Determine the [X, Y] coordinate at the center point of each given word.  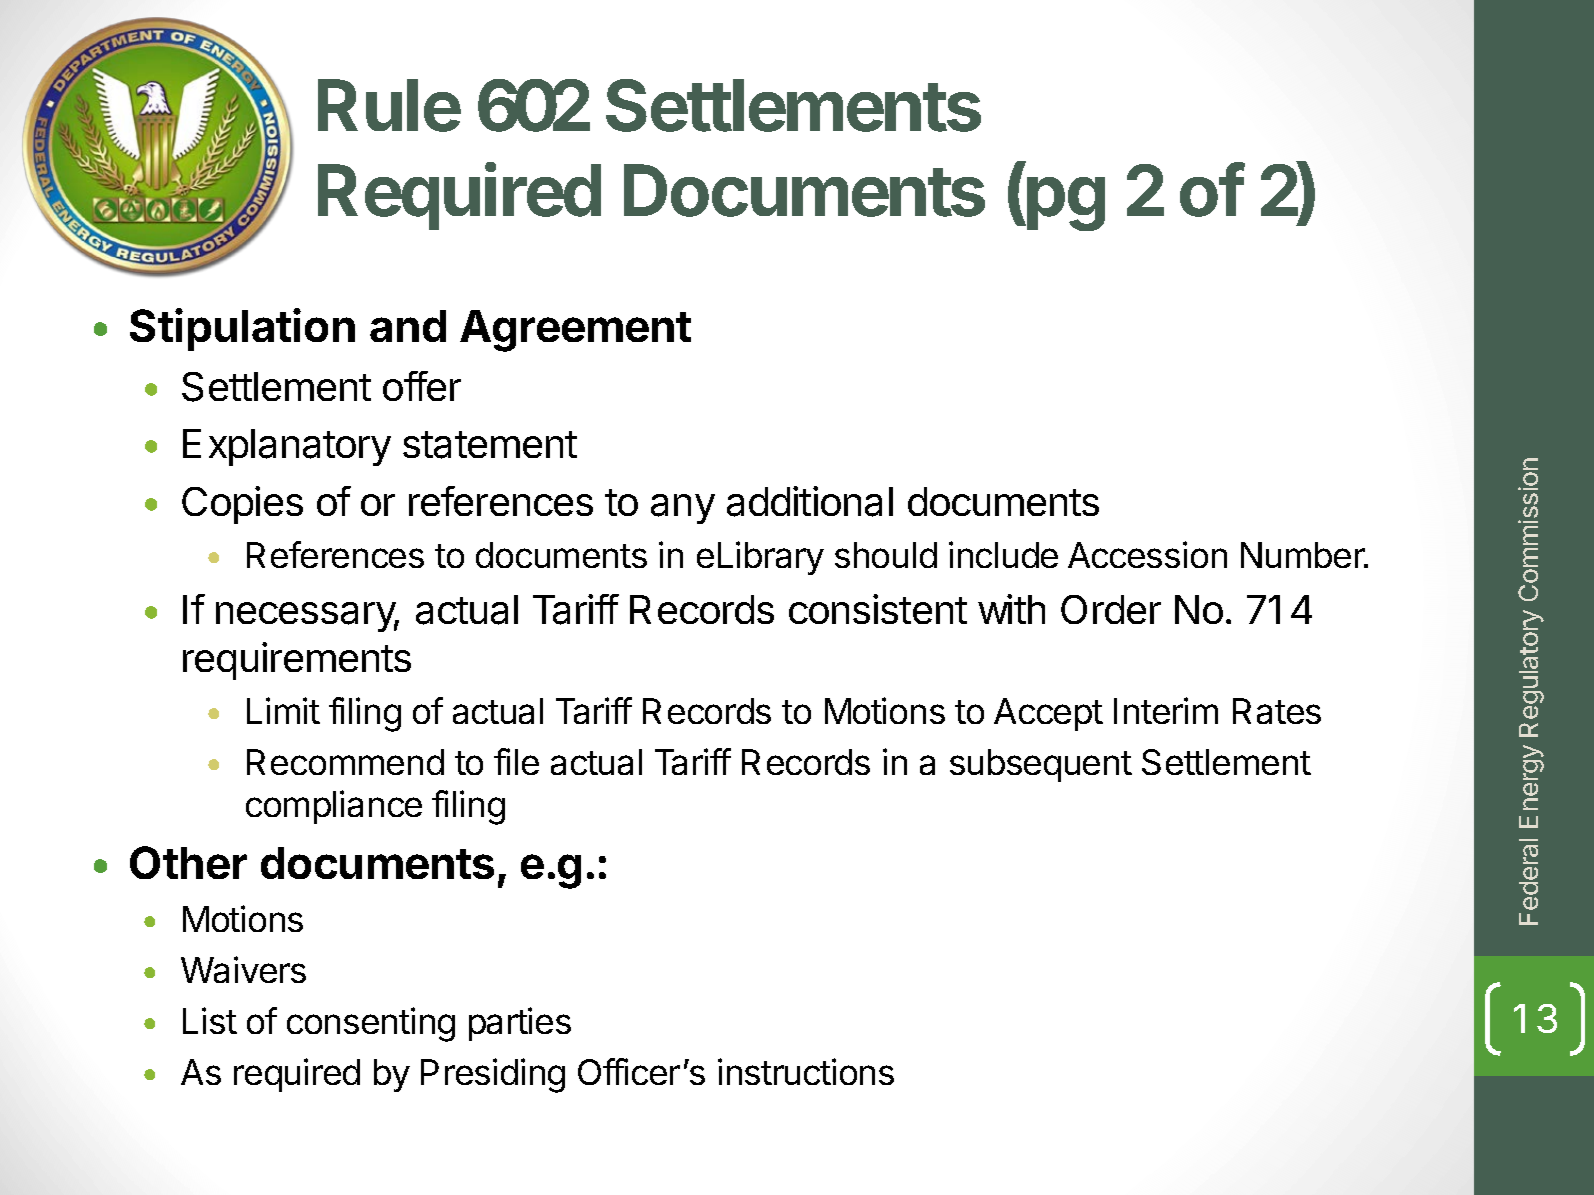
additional [810, 501]
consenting [371, 1024]
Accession [1147, 554]
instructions [806, 1071]
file [516, 761]
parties [520, 1024]
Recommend [345, 762]
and [408, 326]
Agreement [575, 331]
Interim [1166, 710]
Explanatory [287, 447]
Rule [389, 105]
